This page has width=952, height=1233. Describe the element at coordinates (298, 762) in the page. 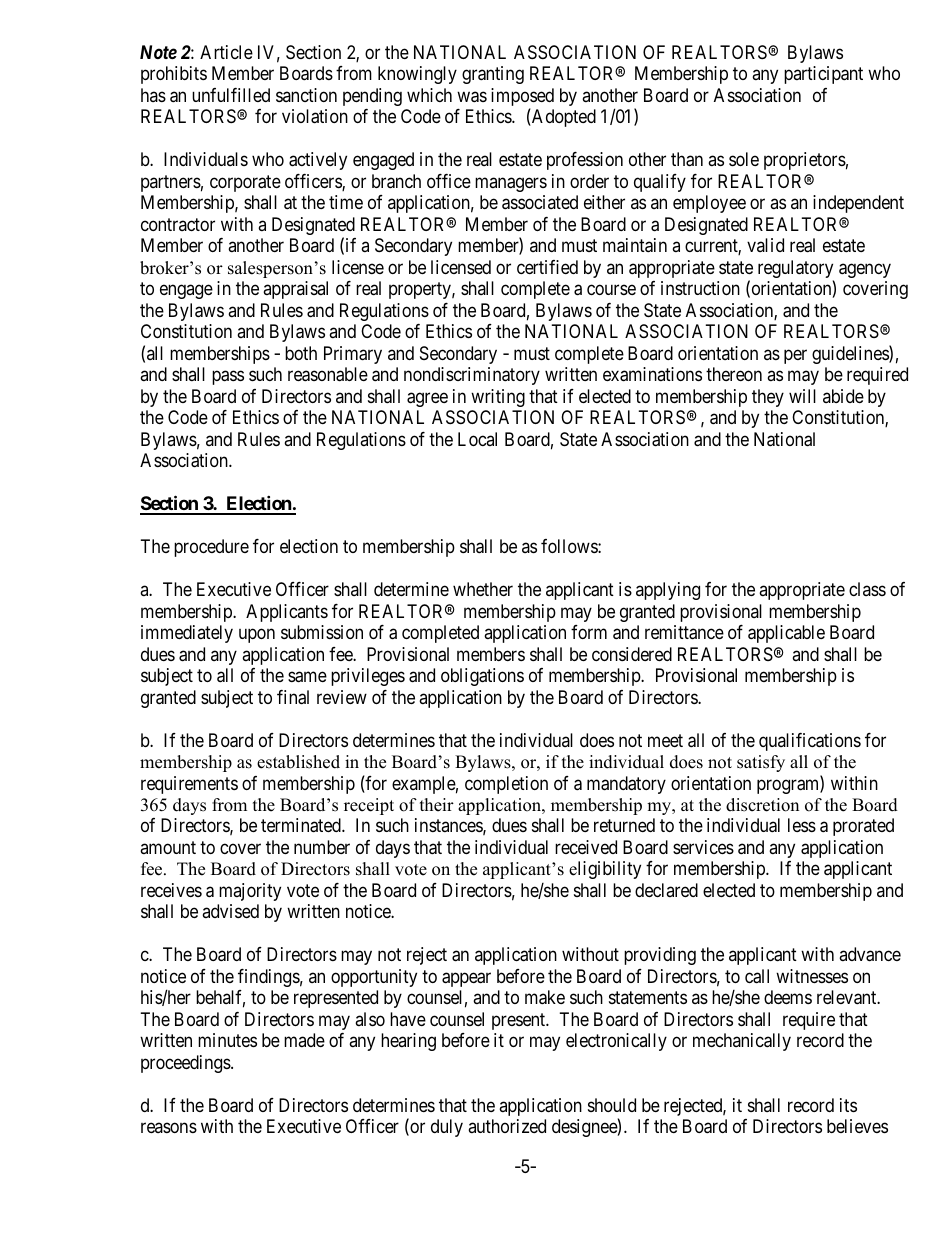

I see `established` at that location.
